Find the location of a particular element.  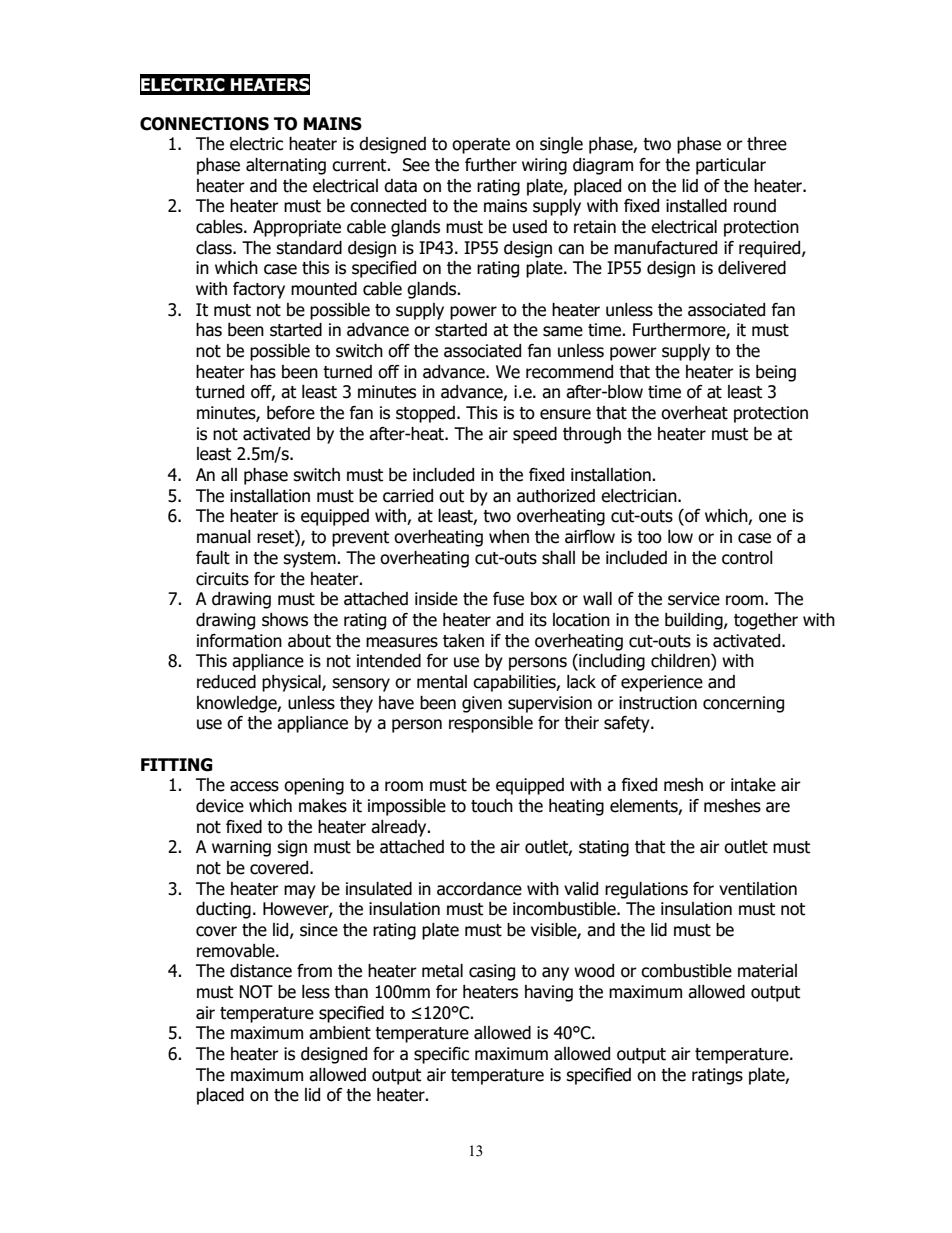

given is located at coordinates (482, 704).
